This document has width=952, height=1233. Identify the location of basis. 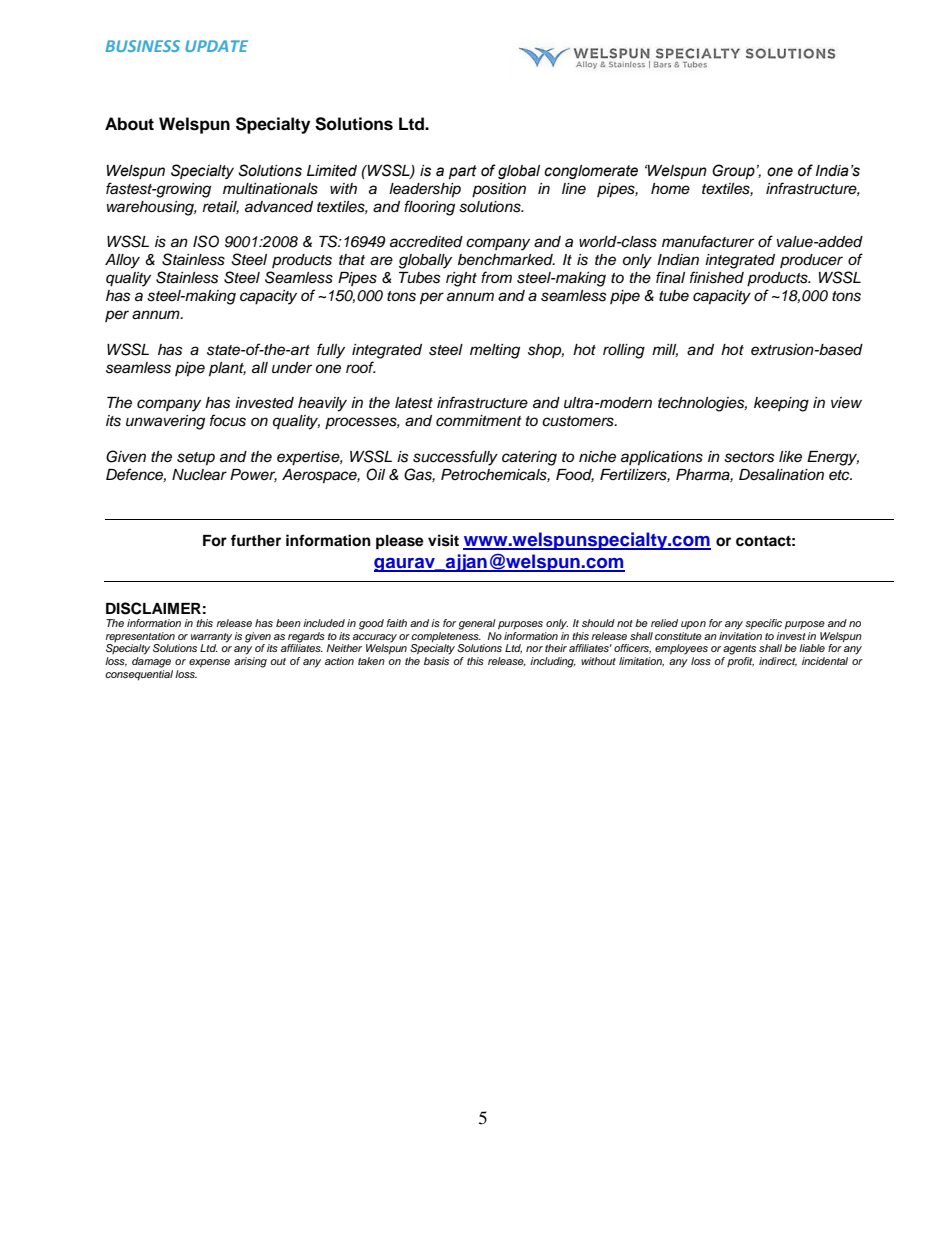
(436, 661).
